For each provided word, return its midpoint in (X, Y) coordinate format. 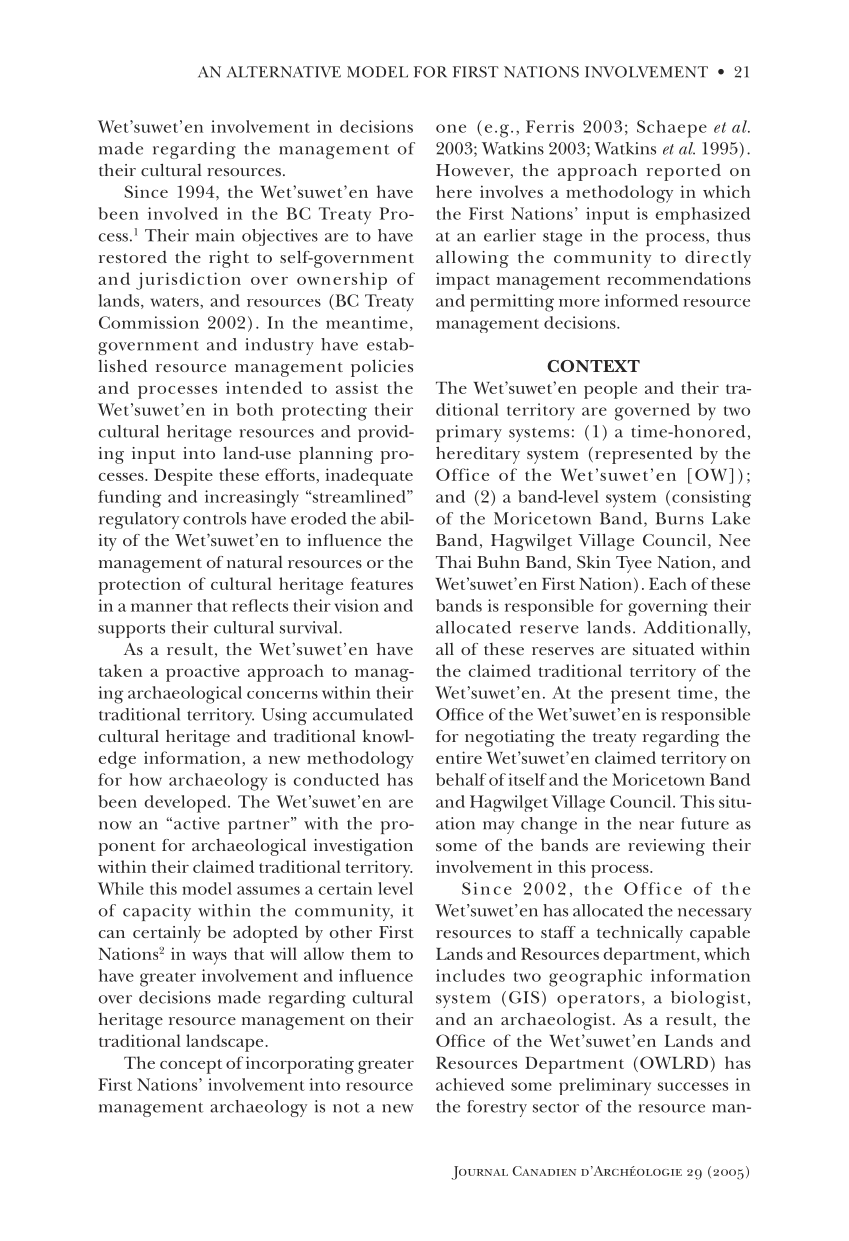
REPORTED (684, 172)
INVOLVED (183, 213)
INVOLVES (511, 191)
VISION (356, 605)
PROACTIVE (203, 673)
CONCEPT (191, 1066)
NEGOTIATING (510, 738)
